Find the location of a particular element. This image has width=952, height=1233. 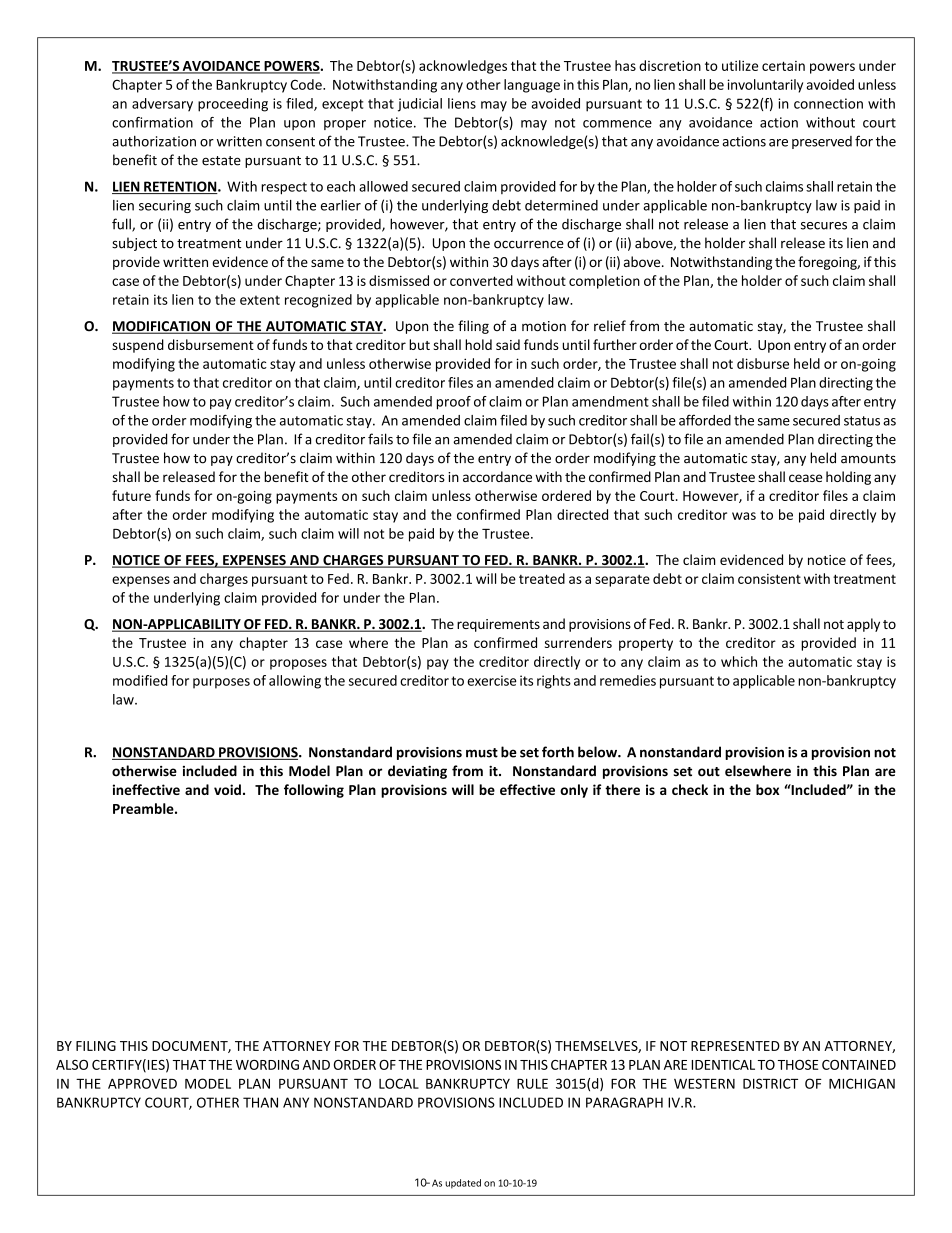

suspend is located at coordinates (138, 346).
